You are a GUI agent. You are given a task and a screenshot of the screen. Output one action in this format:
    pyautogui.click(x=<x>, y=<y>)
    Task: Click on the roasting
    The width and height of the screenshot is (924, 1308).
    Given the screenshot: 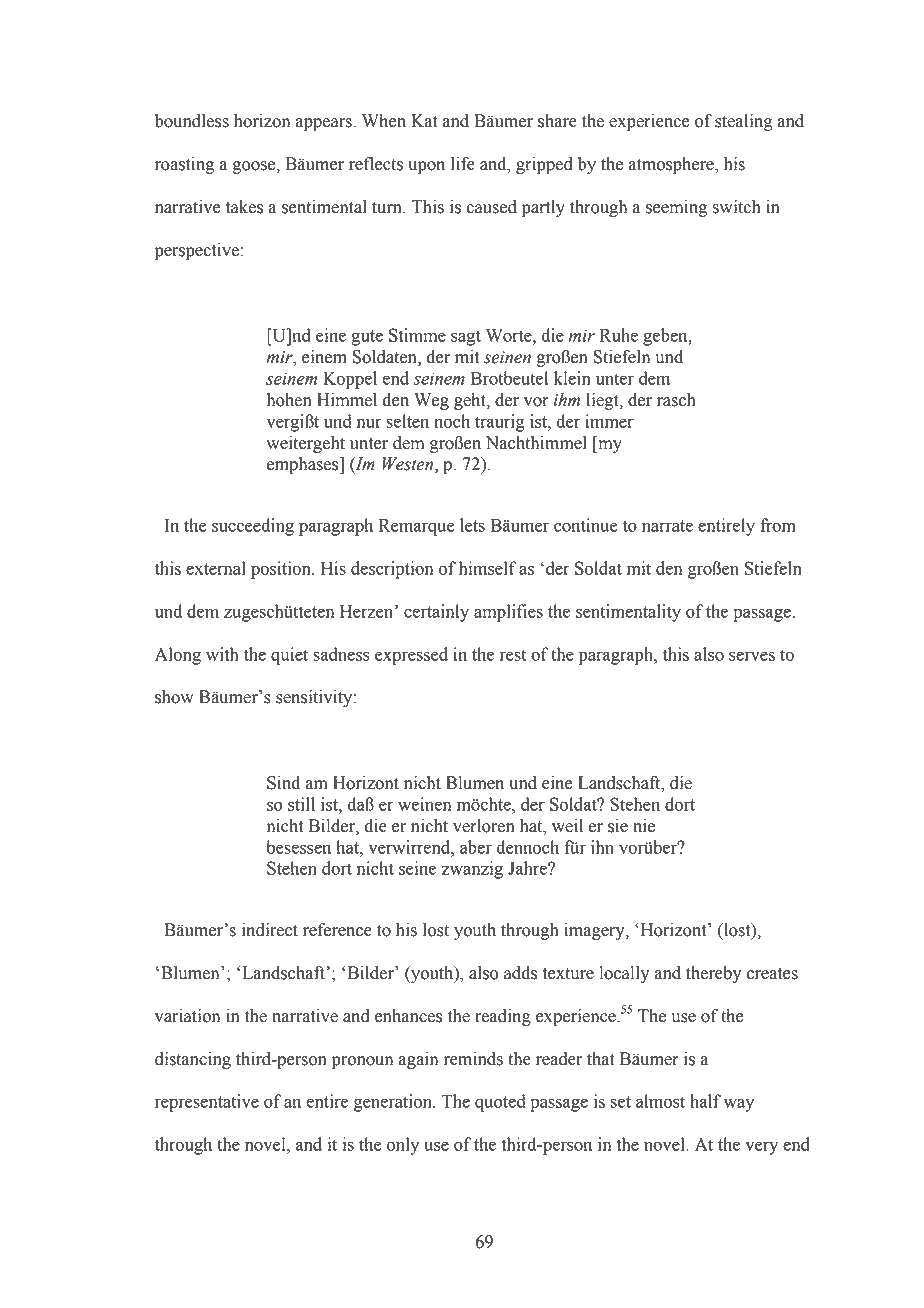 What is the action you would take?
    pyautogui.click(x=184, y=165)
